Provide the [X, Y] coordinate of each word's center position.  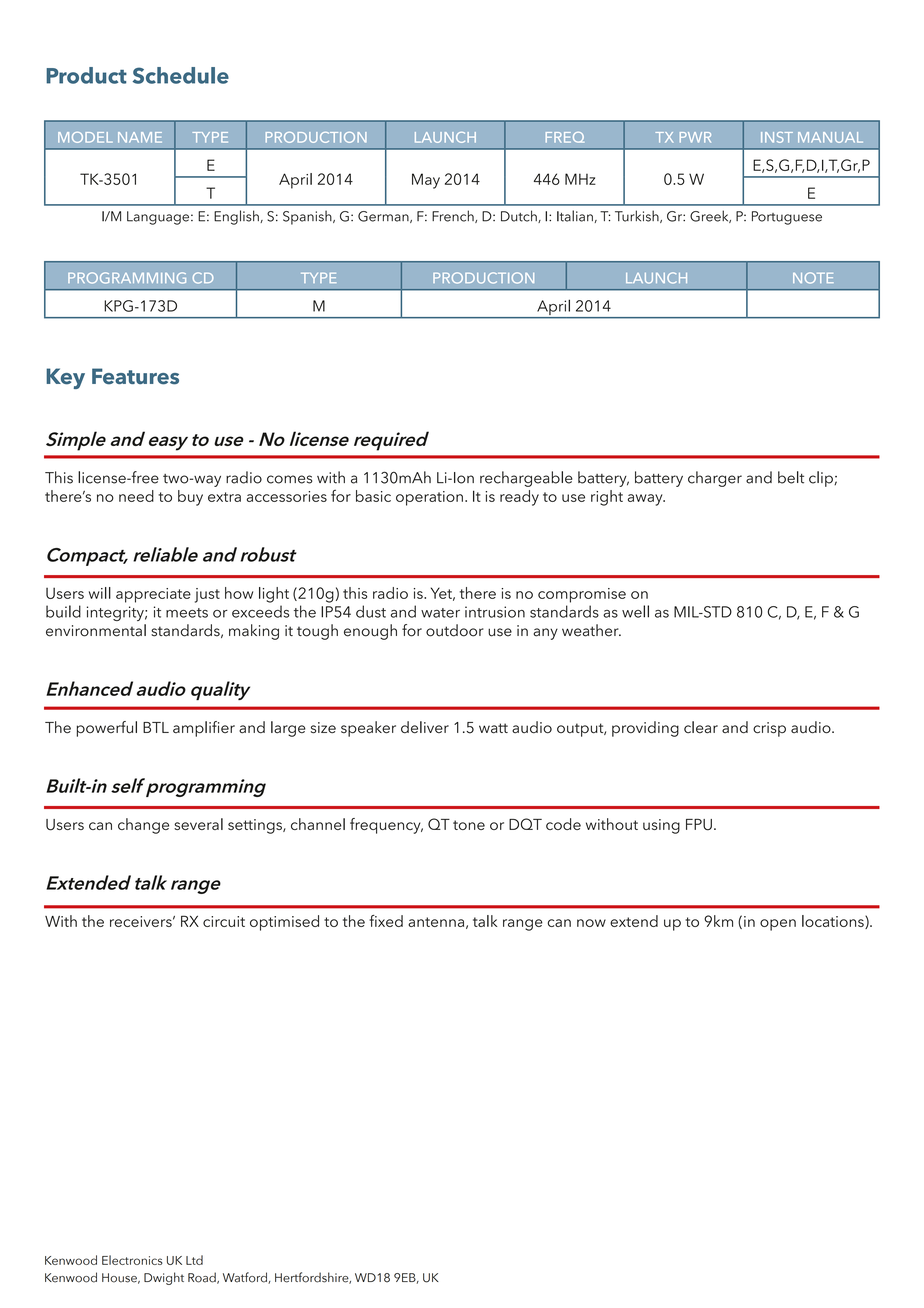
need [136, 496]
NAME [140, 137]
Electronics [132, 1260]
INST [777, 137]
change [143, 826]
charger [715, 479]
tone [469, 825]
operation [429, 498]
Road [203, 1278]
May [426, 181]
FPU [699, 825]
